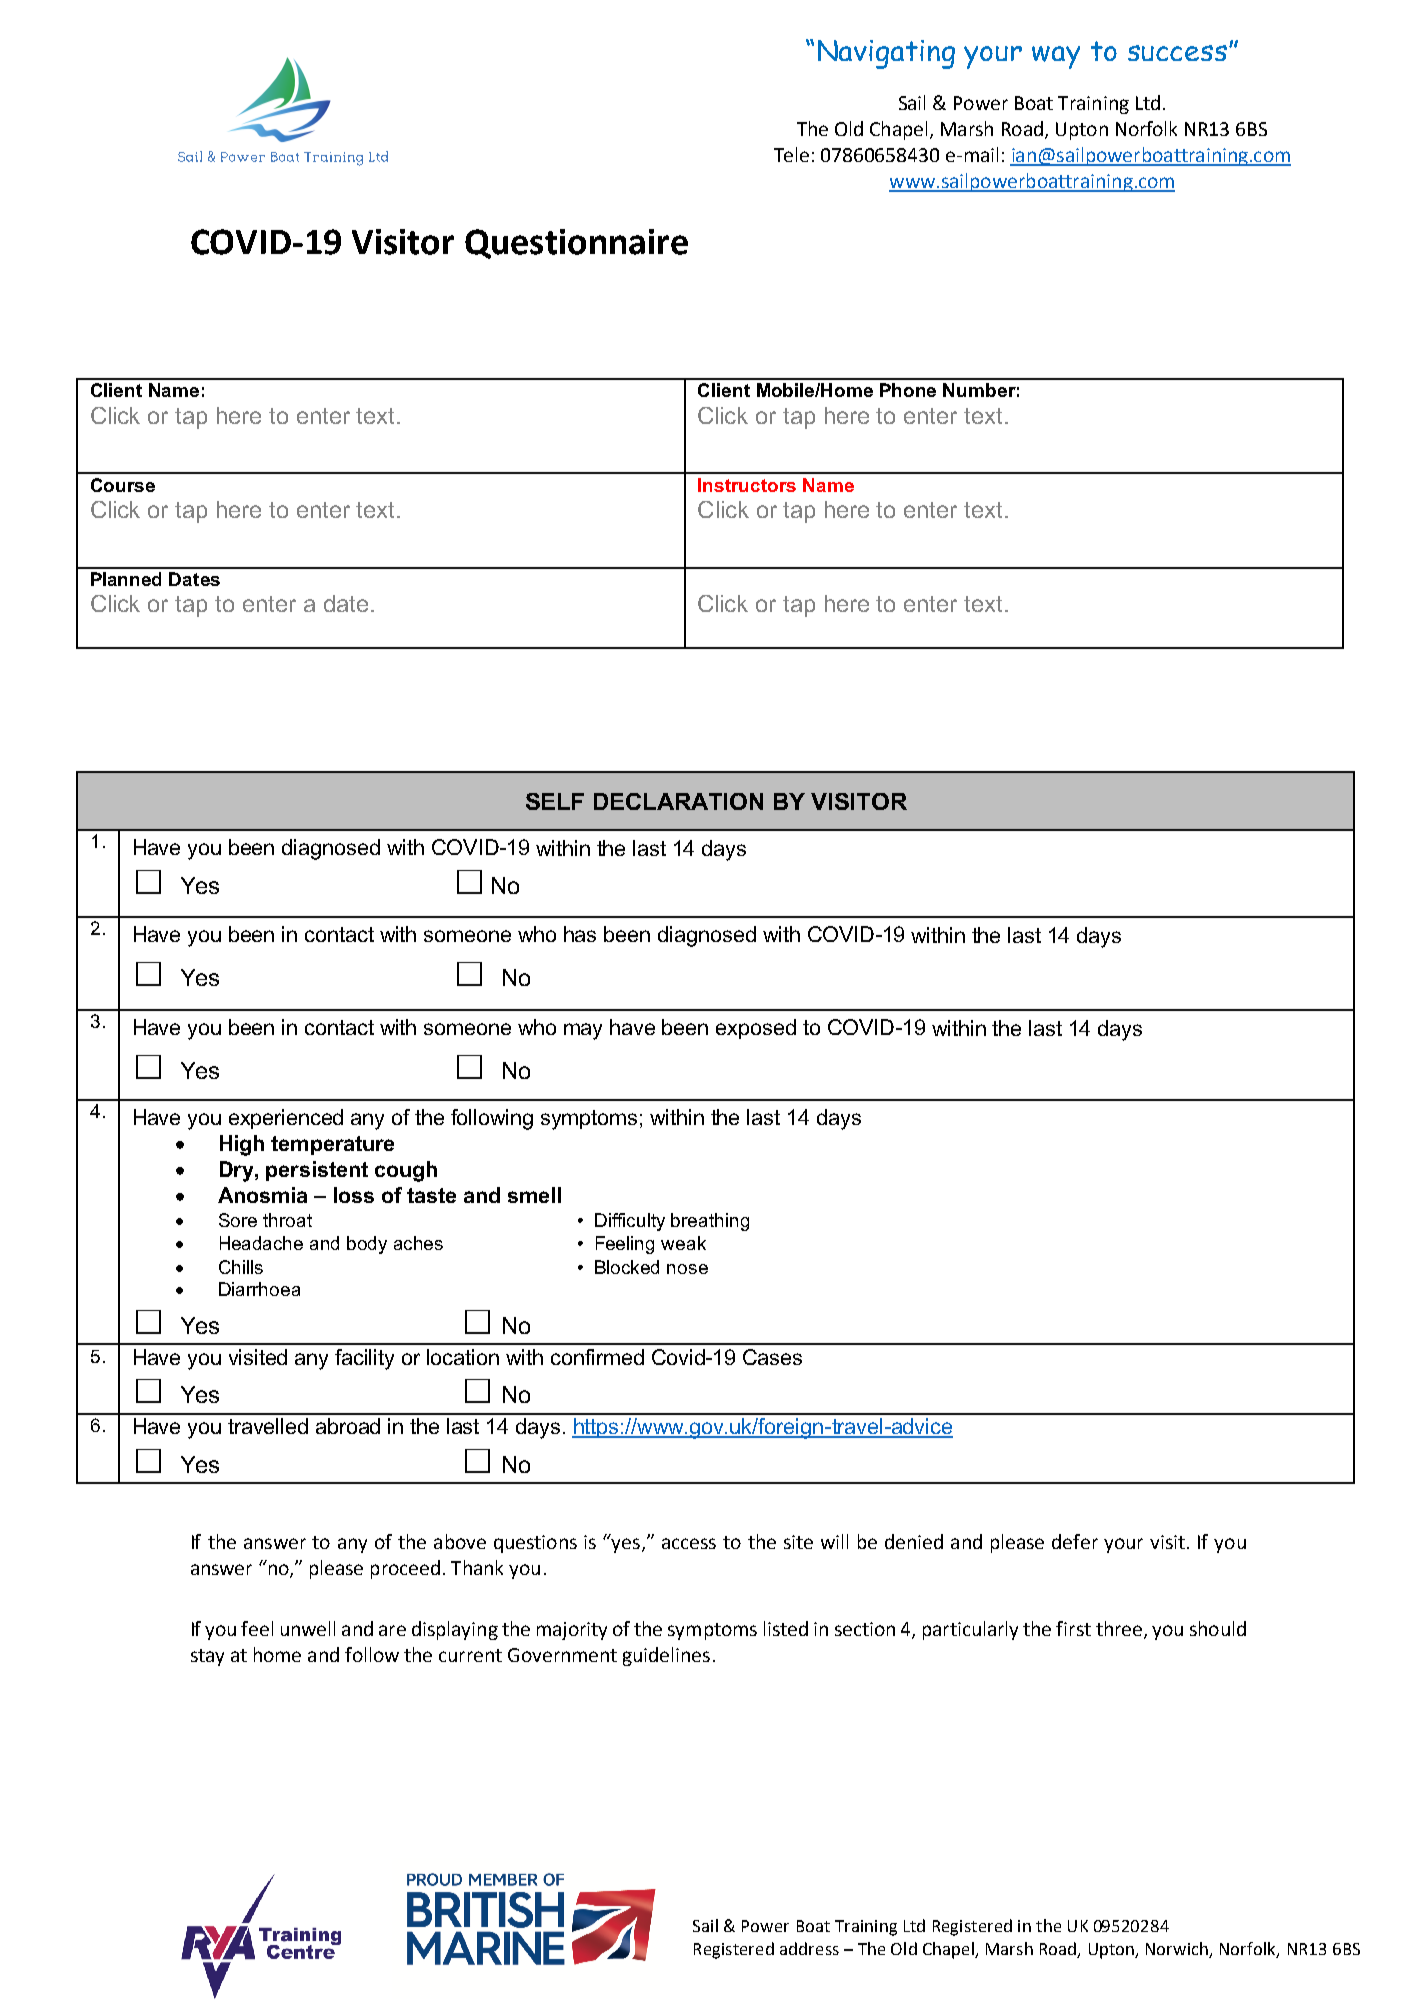 This screenshot has height=2006, width=1418. I want to click on Planned, so click(126, 579).
